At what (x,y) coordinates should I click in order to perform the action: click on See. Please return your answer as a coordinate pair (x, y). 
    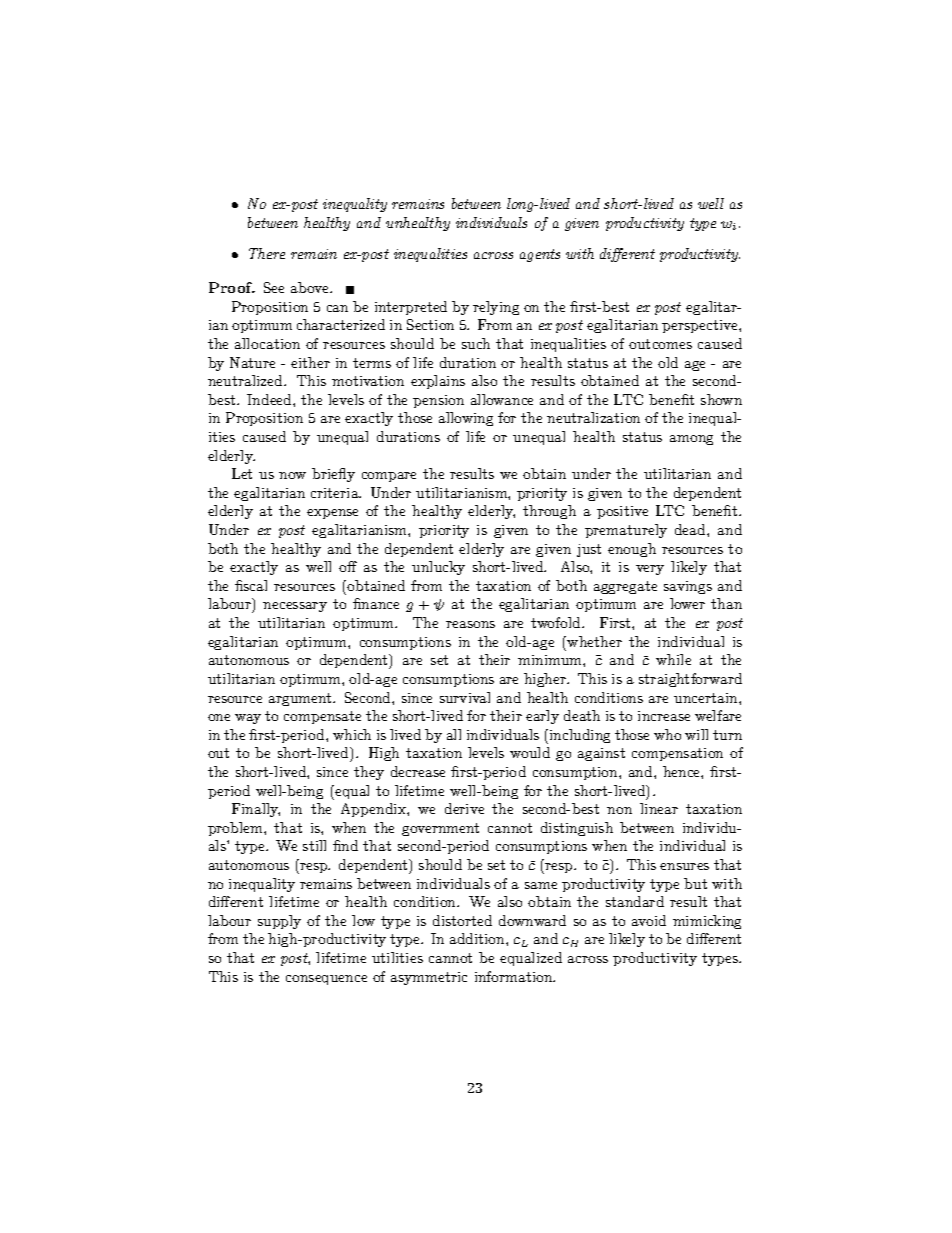
    Looking at the image, I should click on (274, 287).
